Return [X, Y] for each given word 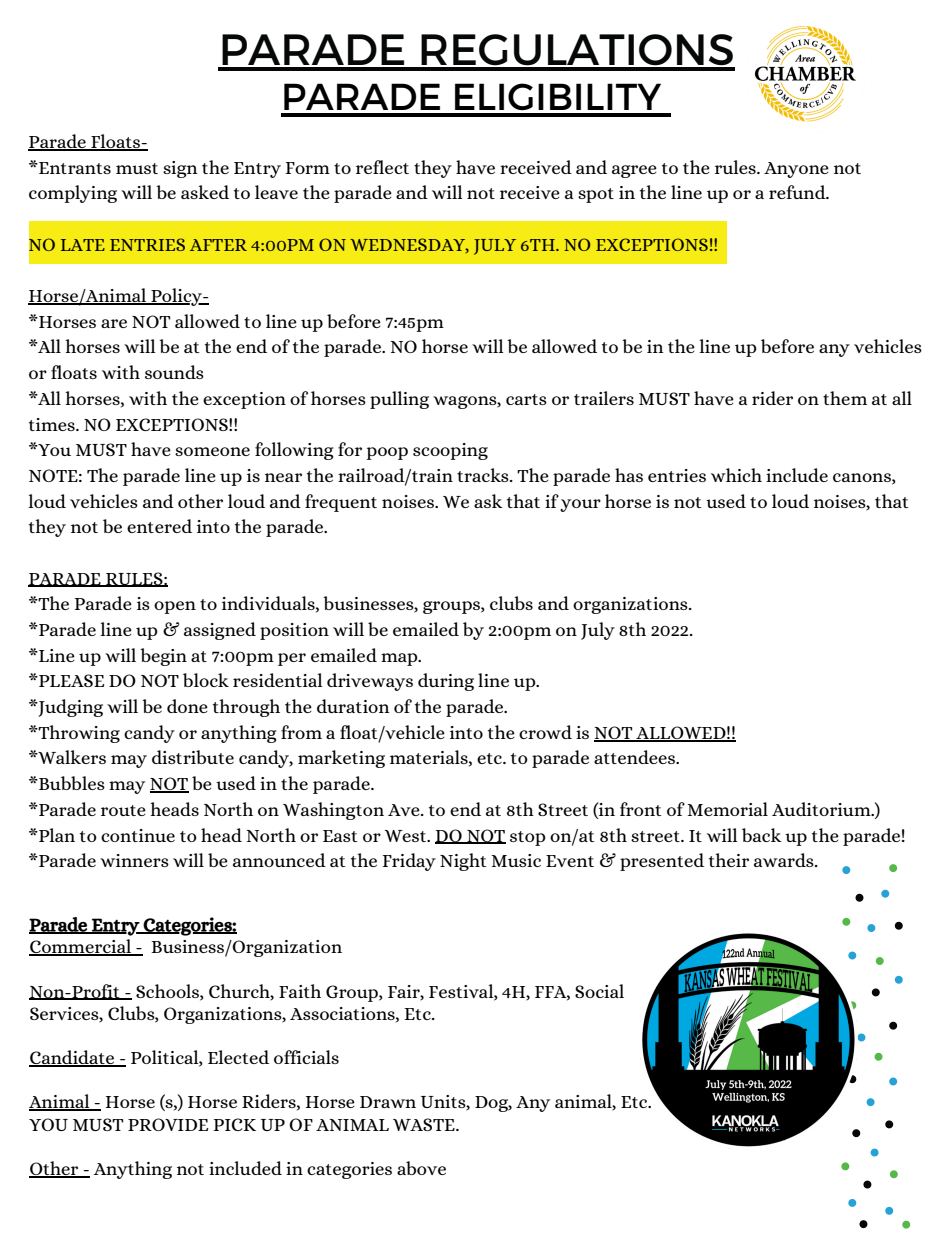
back [762, 835]
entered [159, 526]
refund [798, 192]
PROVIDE [168, 1124]
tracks [484, 475]
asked [205, 192]
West [407, 836]
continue [138, 835]
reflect [382, 167]
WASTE [425, 1124]
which [736, 475]
